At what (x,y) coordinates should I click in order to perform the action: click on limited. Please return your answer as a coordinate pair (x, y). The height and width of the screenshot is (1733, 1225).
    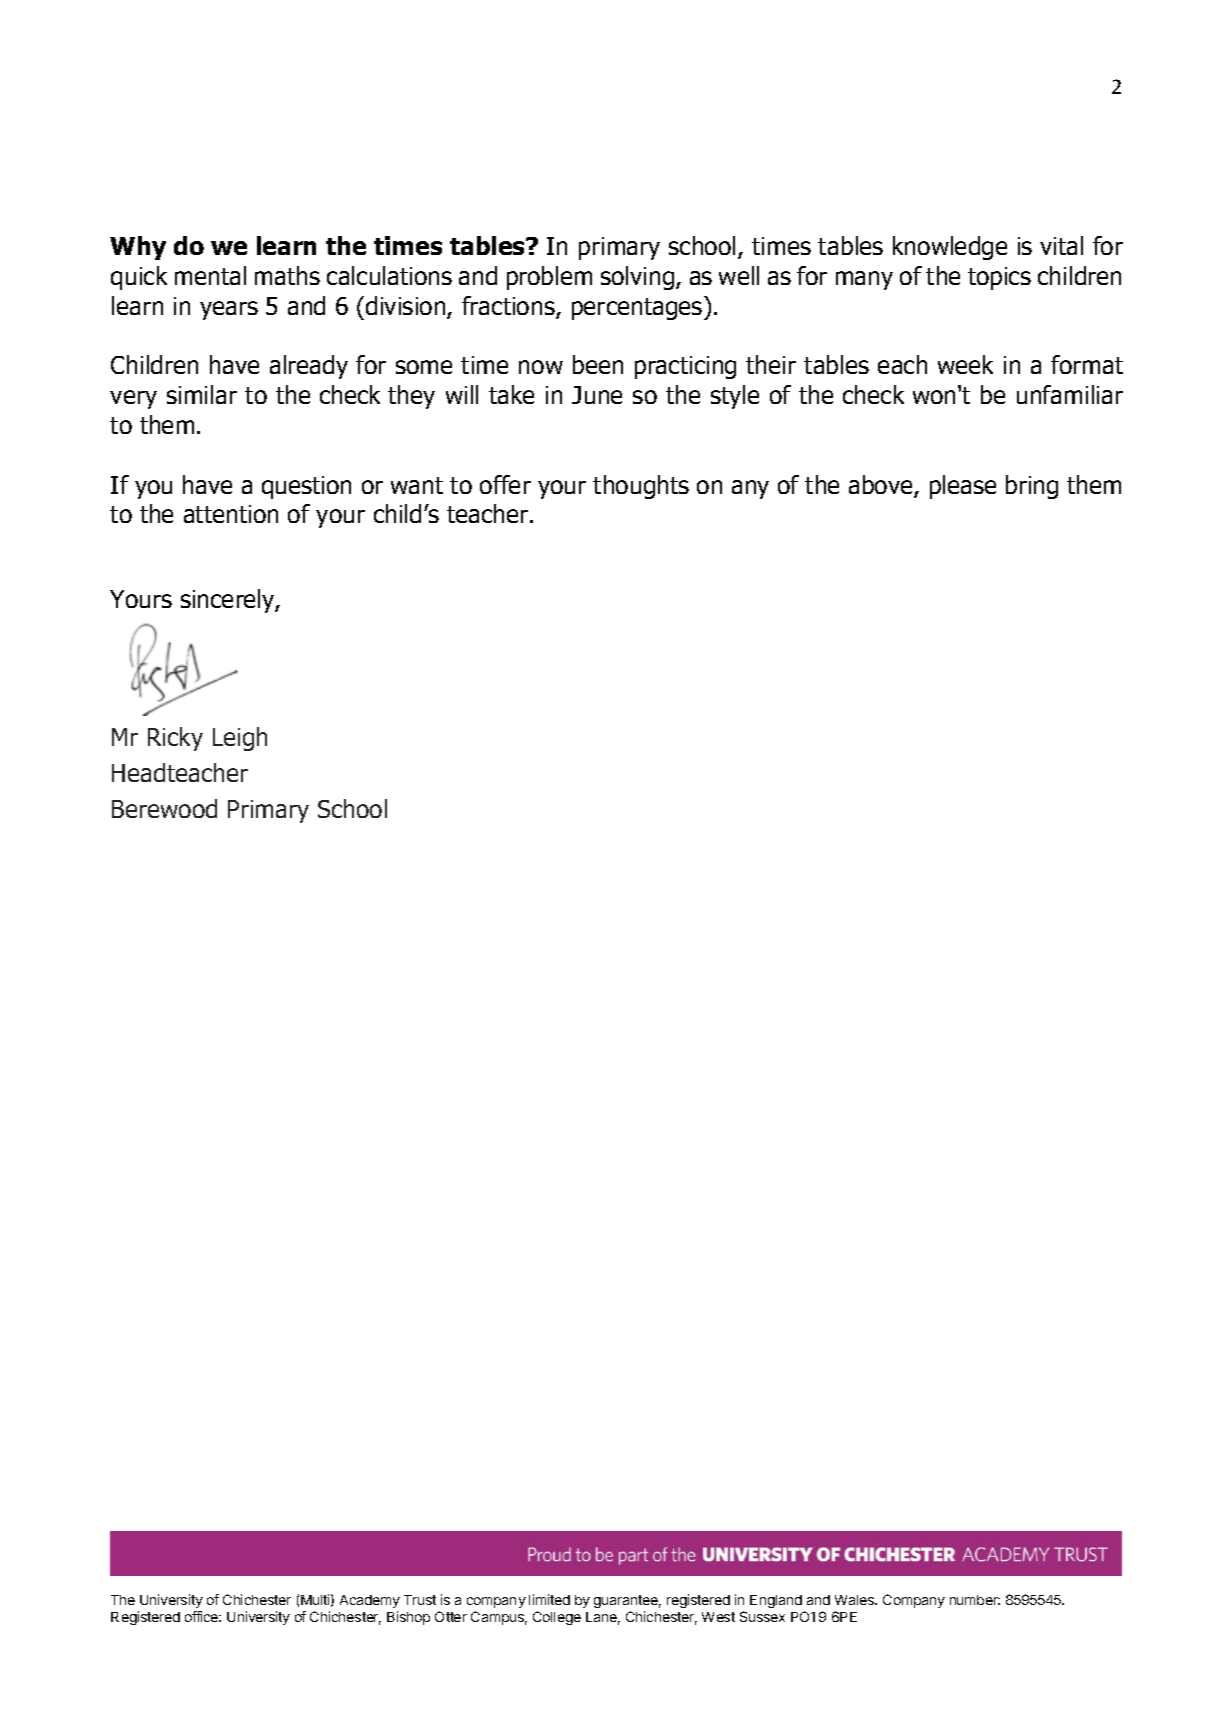
    Looking at the image, I should click on (549, 1599).
